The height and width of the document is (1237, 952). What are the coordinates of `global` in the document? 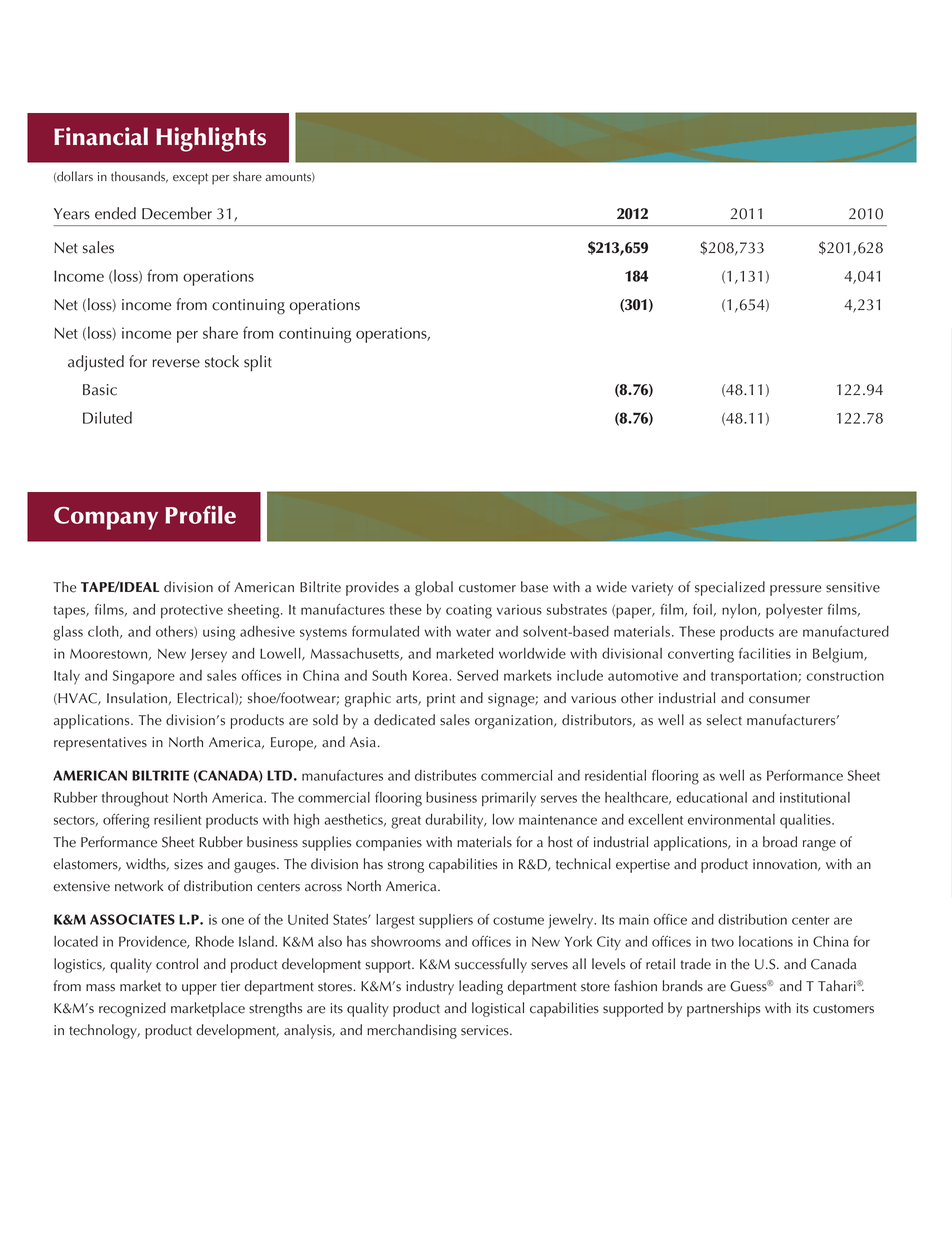 It's located at (434, 588).
